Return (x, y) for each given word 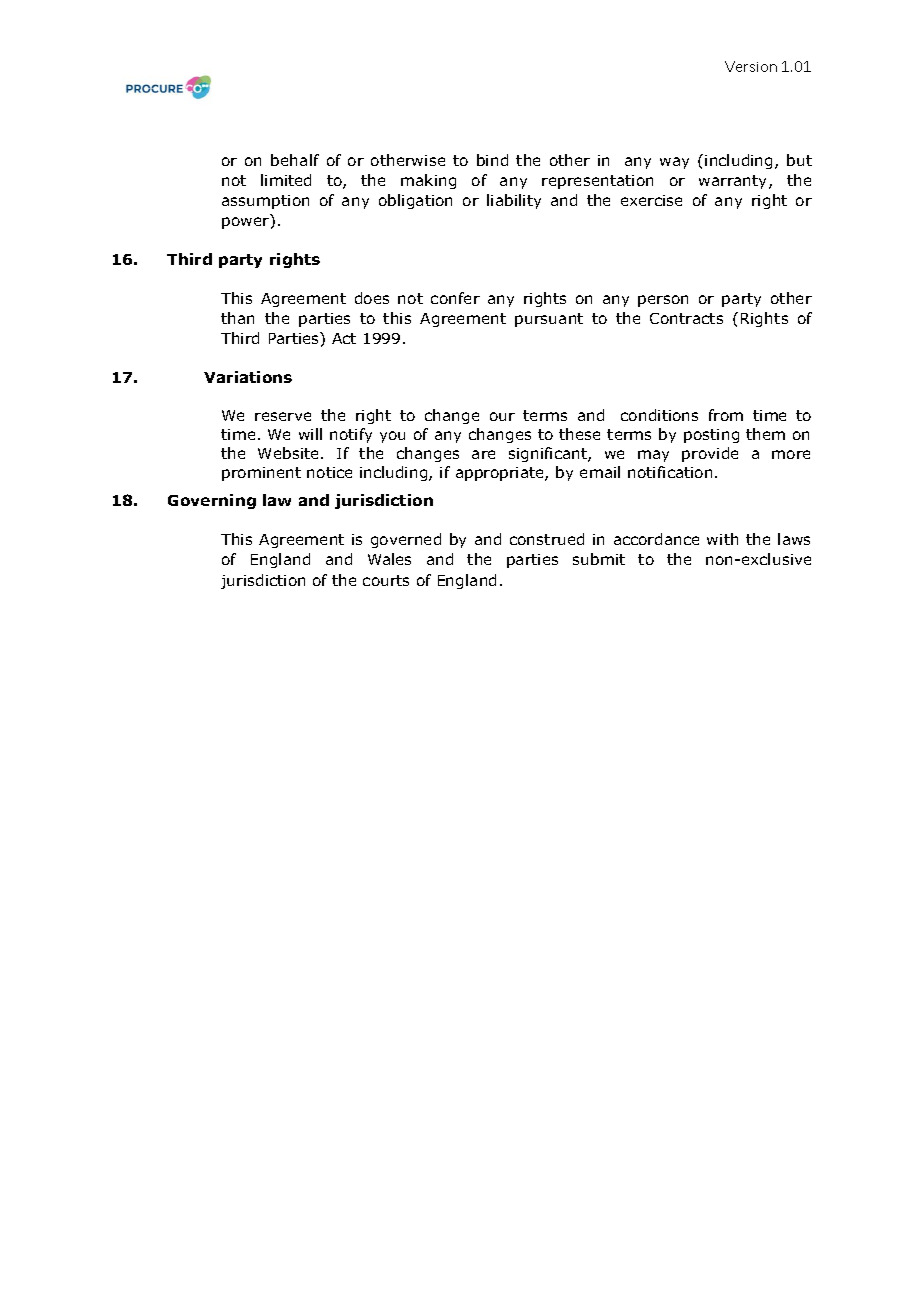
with (722, 539)
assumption (265, 202)
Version (751, 66)
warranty (734, 182)
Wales (389, 559)
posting (711, 436)
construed (547, 539)
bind (492, 160)
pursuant (549, 320)
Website (290, 453)
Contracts (686, 318)
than (237, 318)
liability (514, 201)
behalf (295, 160)
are (483, 454)
